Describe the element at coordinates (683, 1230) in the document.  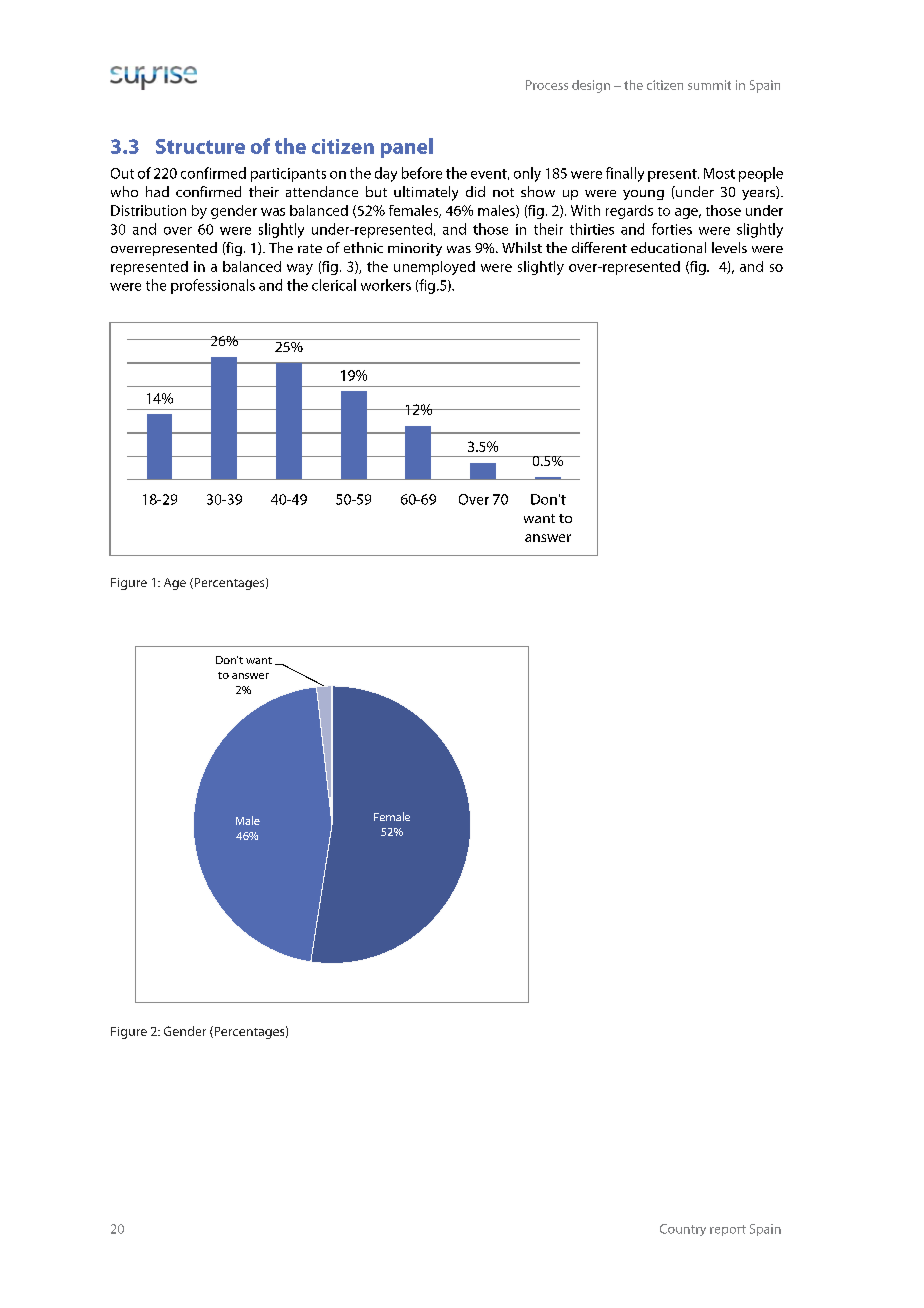
I see `Country` at that location.
